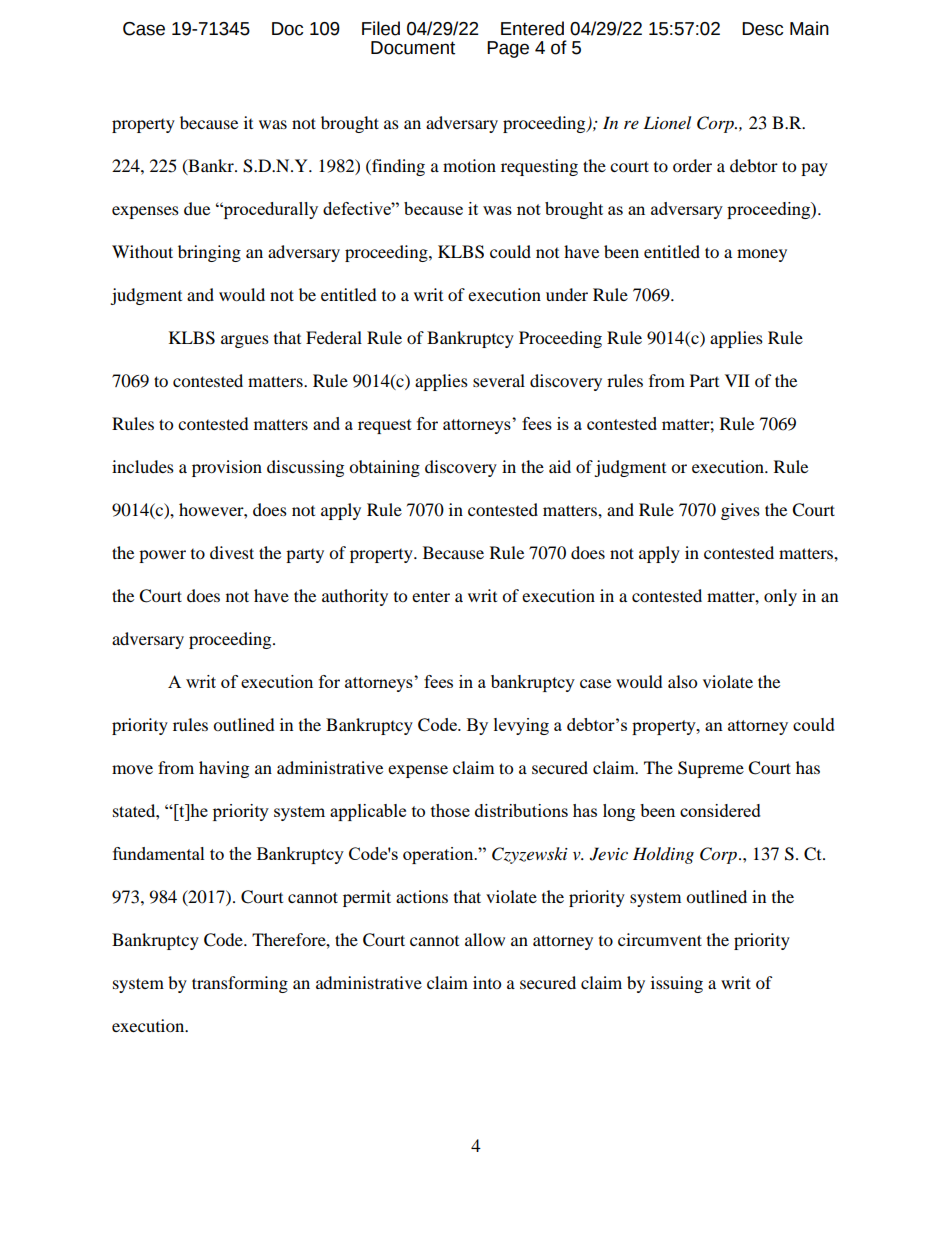 Image resolution: width=952 pixels, height=1233 pixels. What do you see at coordinates (762, 29) in the screenshot?
I see `Desc` at bounding box center [762, 29].
